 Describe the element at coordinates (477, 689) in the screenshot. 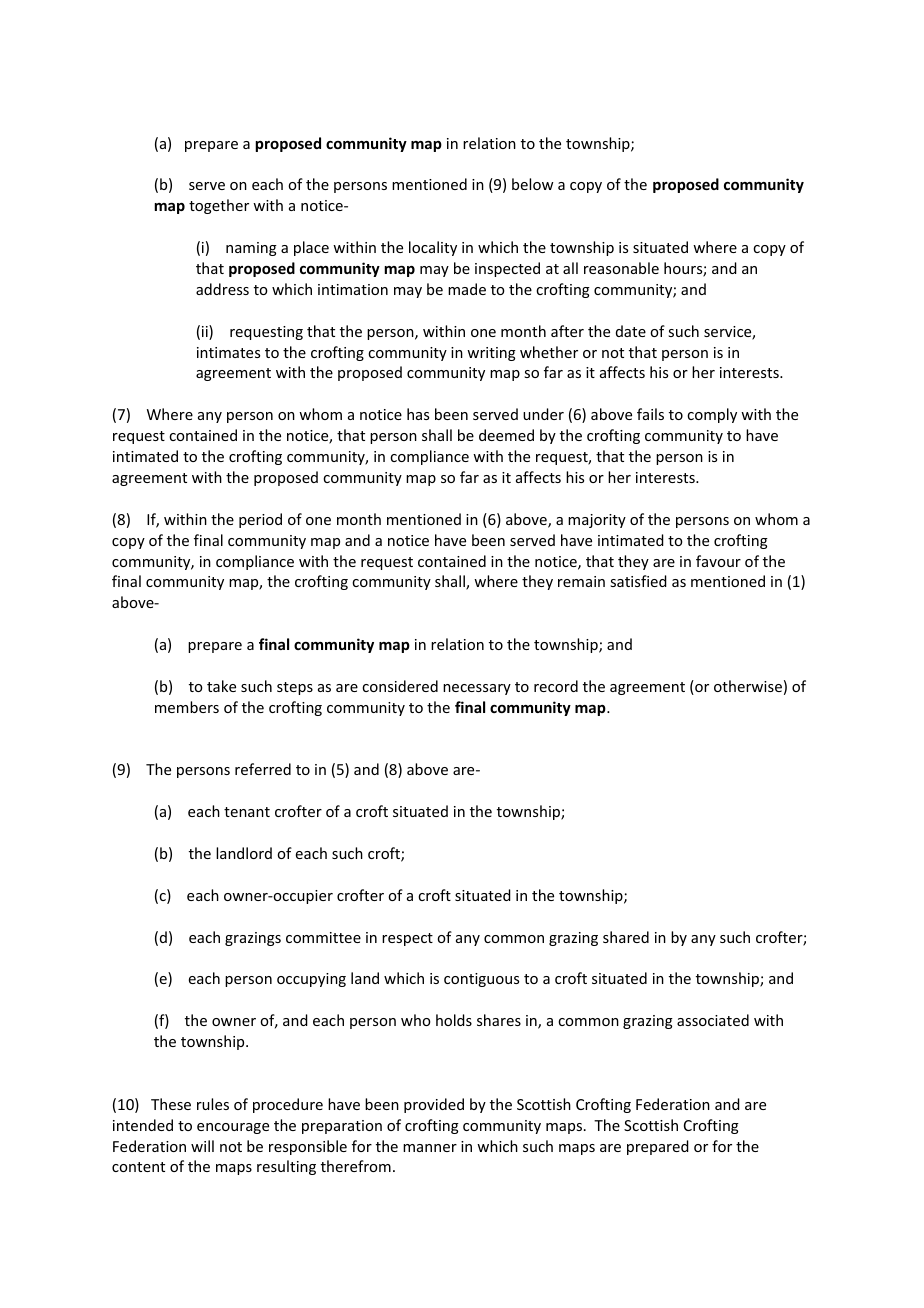

I see `necessary` at that location.
